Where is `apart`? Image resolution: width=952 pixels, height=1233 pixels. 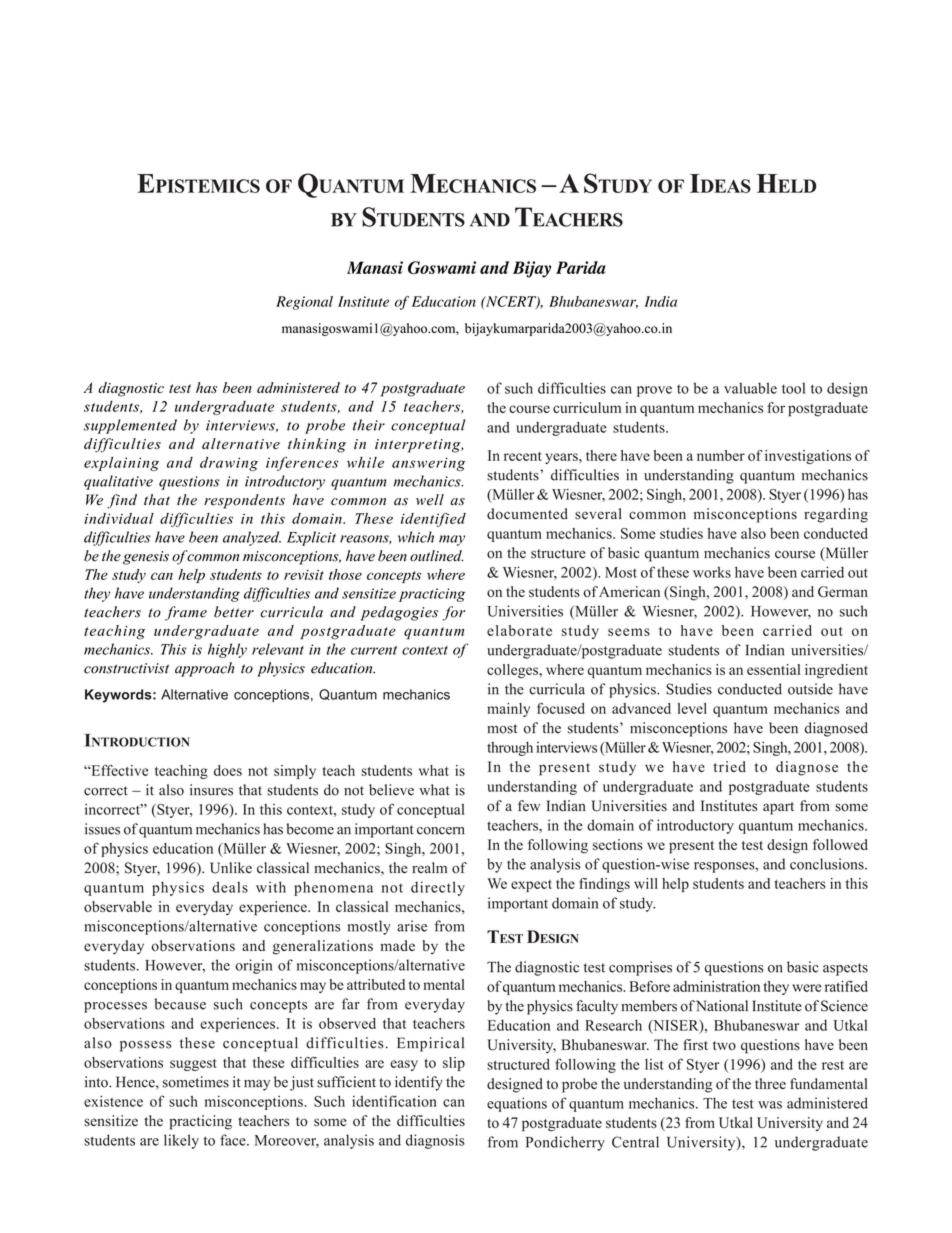 apart is located at coordinates (778, 808).
